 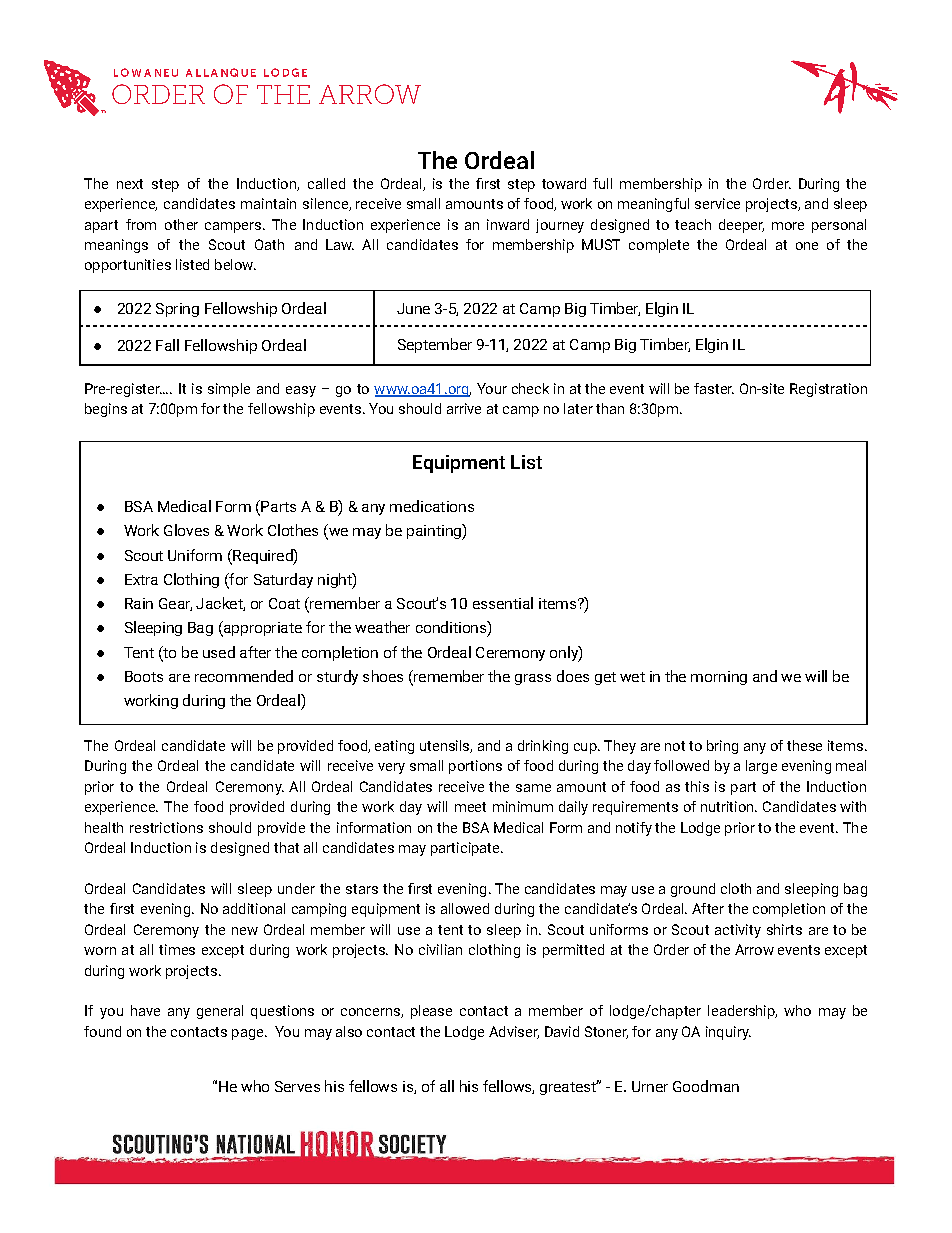 I want to click on page, so click(x=249, y=1034).
